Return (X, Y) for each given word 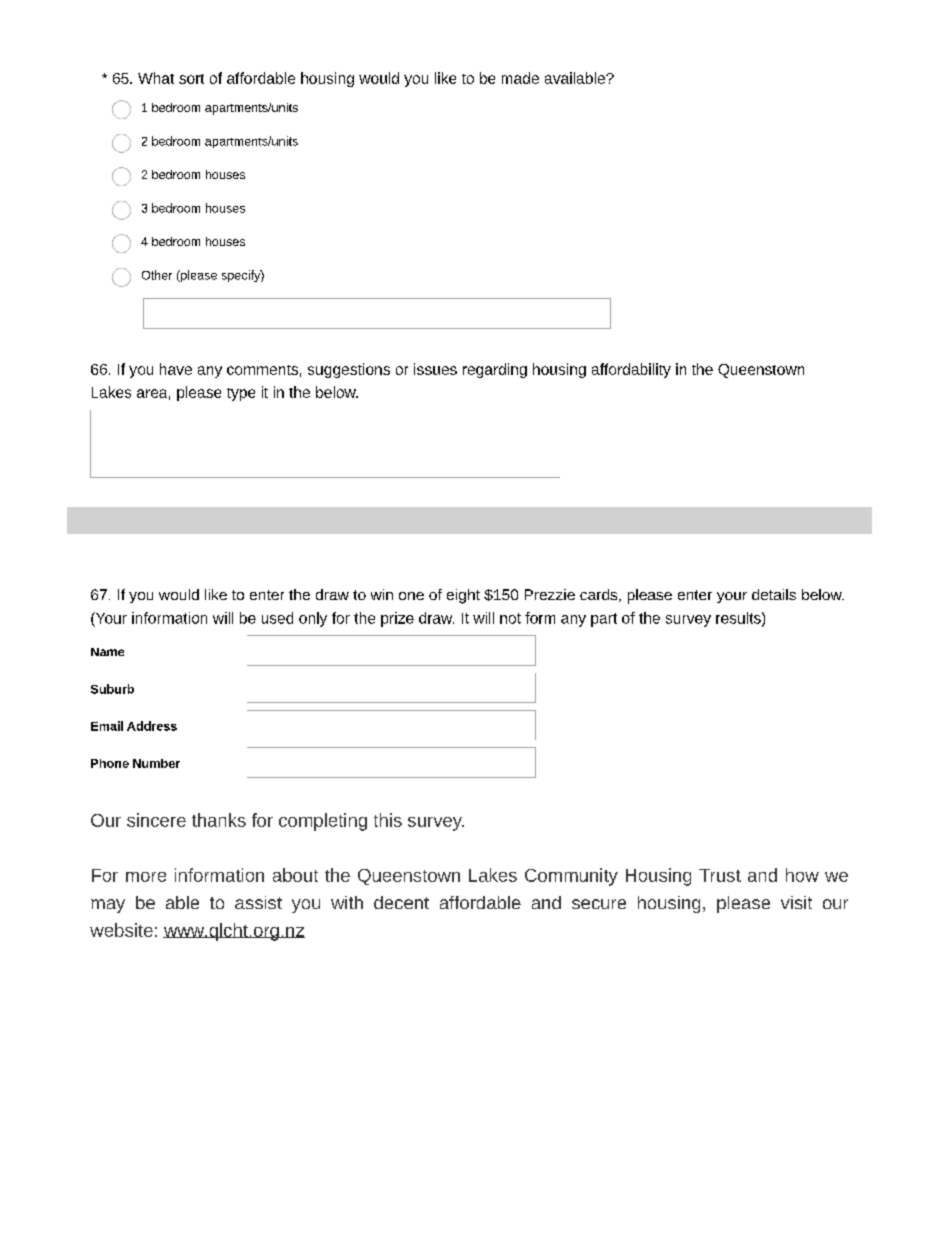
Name (107, 652)
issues (435, 369)
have (176, 369)
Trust (720, 875)
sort (191, 79)
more (146, 877)
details (774, 594)
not (510, 618)
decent (401, 902)
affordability (631, 370)
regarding (495, 370)
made (520, 78)
